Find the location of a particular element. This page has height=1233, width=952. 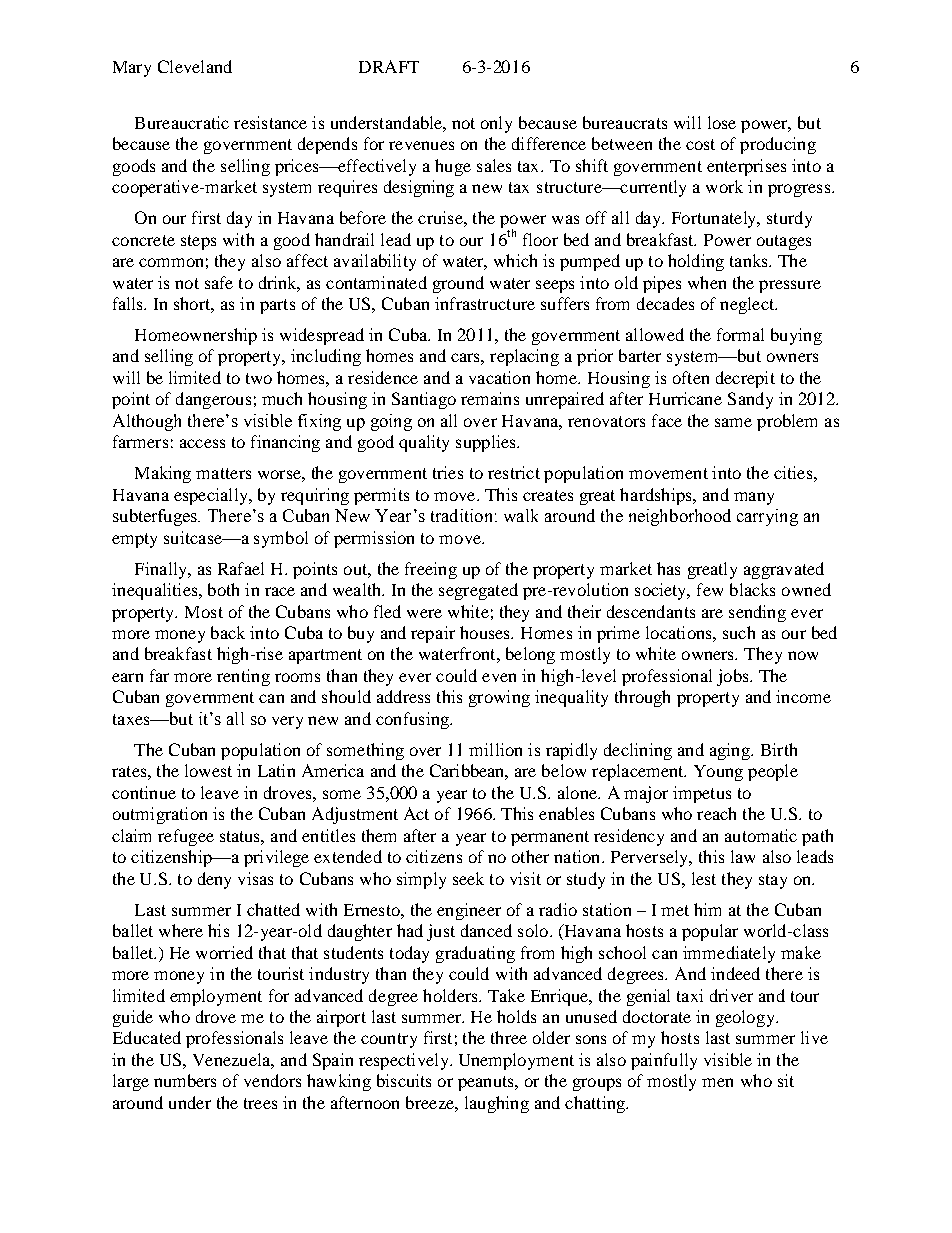

lose is located at coordinates (722, 122).
